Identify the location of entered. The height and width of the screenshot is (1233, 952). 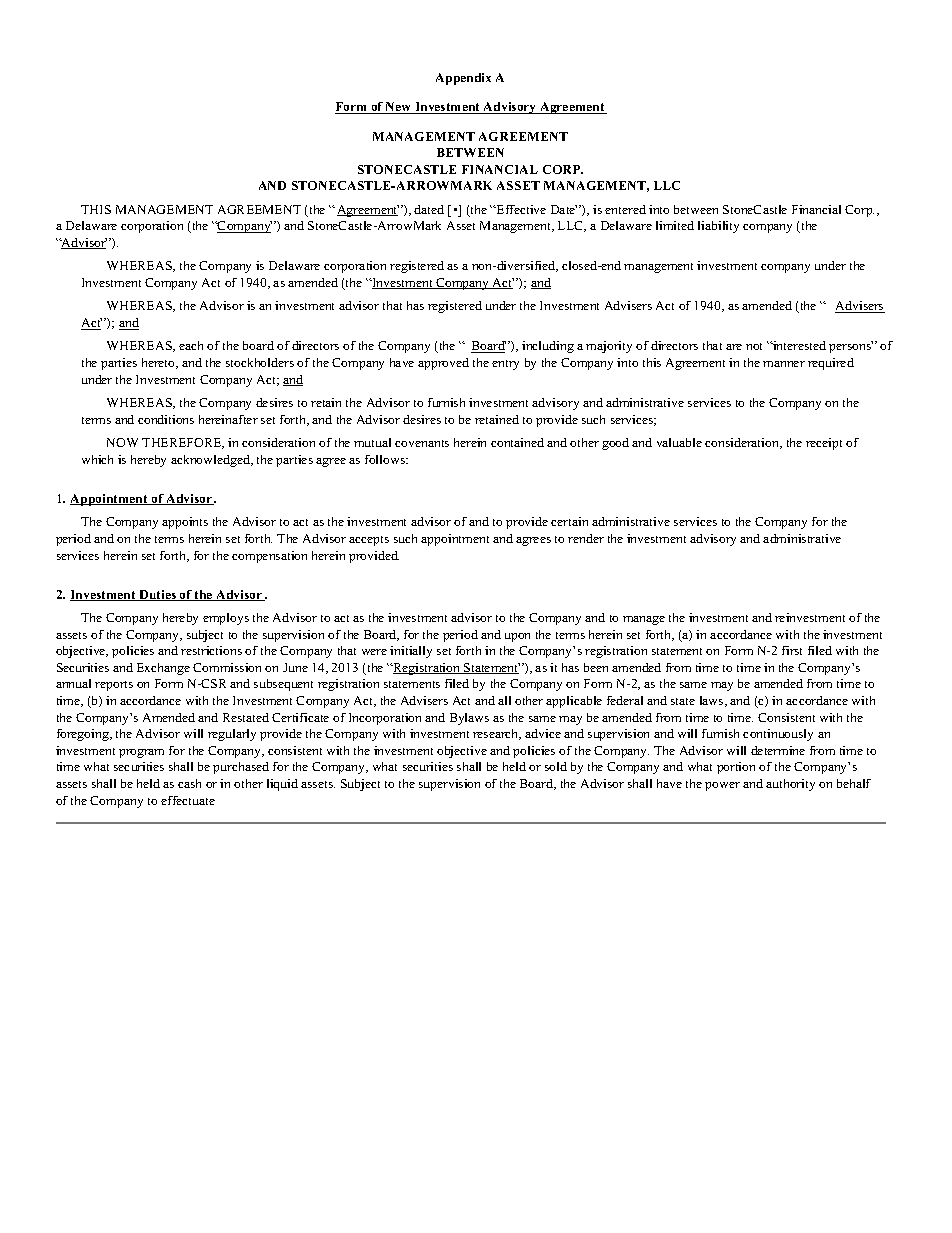
(625, 209).
